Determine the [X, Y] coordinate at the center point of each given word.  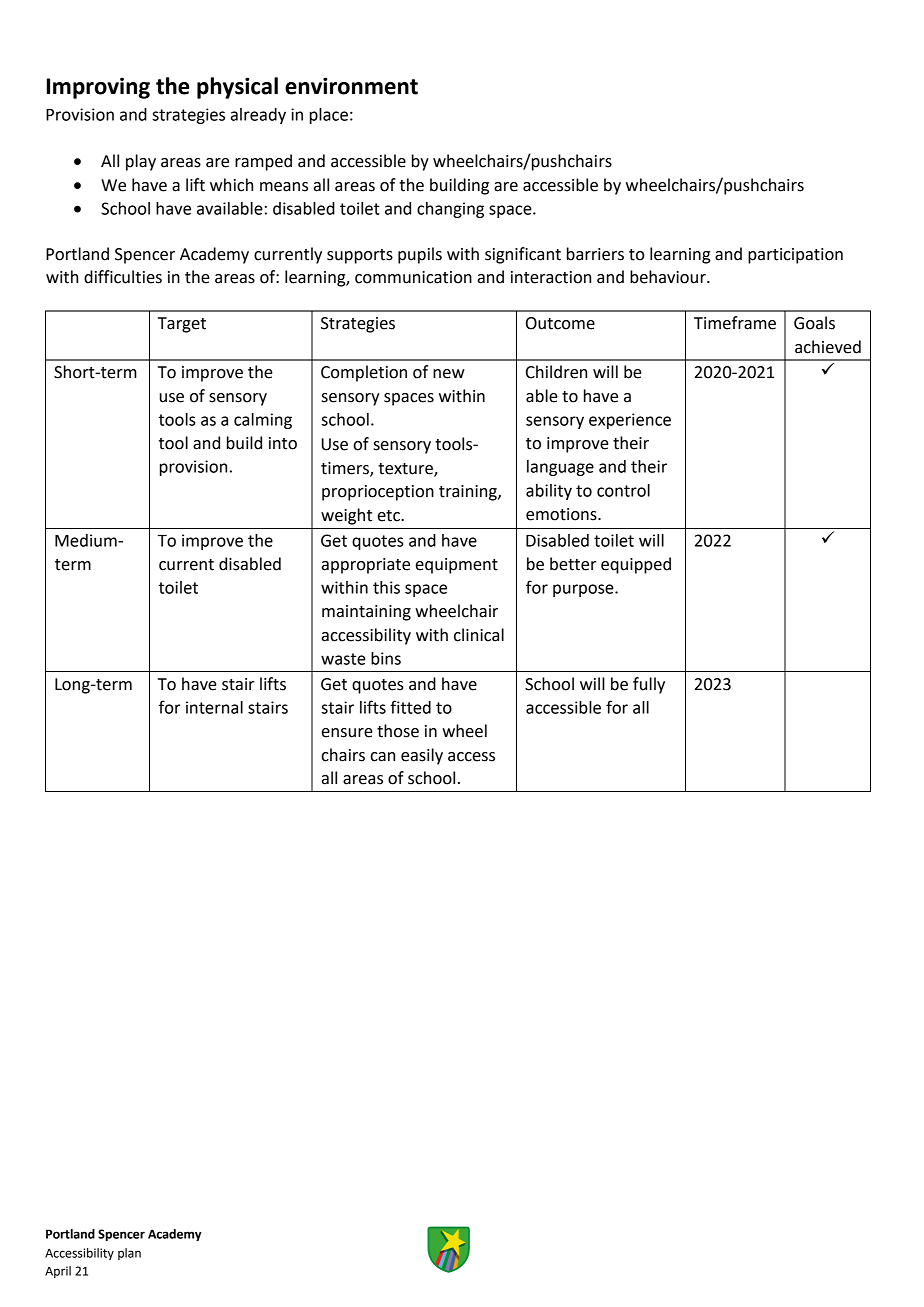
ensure [347, 733]
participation [795, 256]
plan [129, 1254]
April [58, 1272]
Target [182, 325]
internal [214, 707]
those [398, 731]
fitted [410, 707]
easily [422, 756]
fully [649, 685]
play [141, 162]
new [449, 374]
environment [351, 86]
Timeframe [735, 323]
